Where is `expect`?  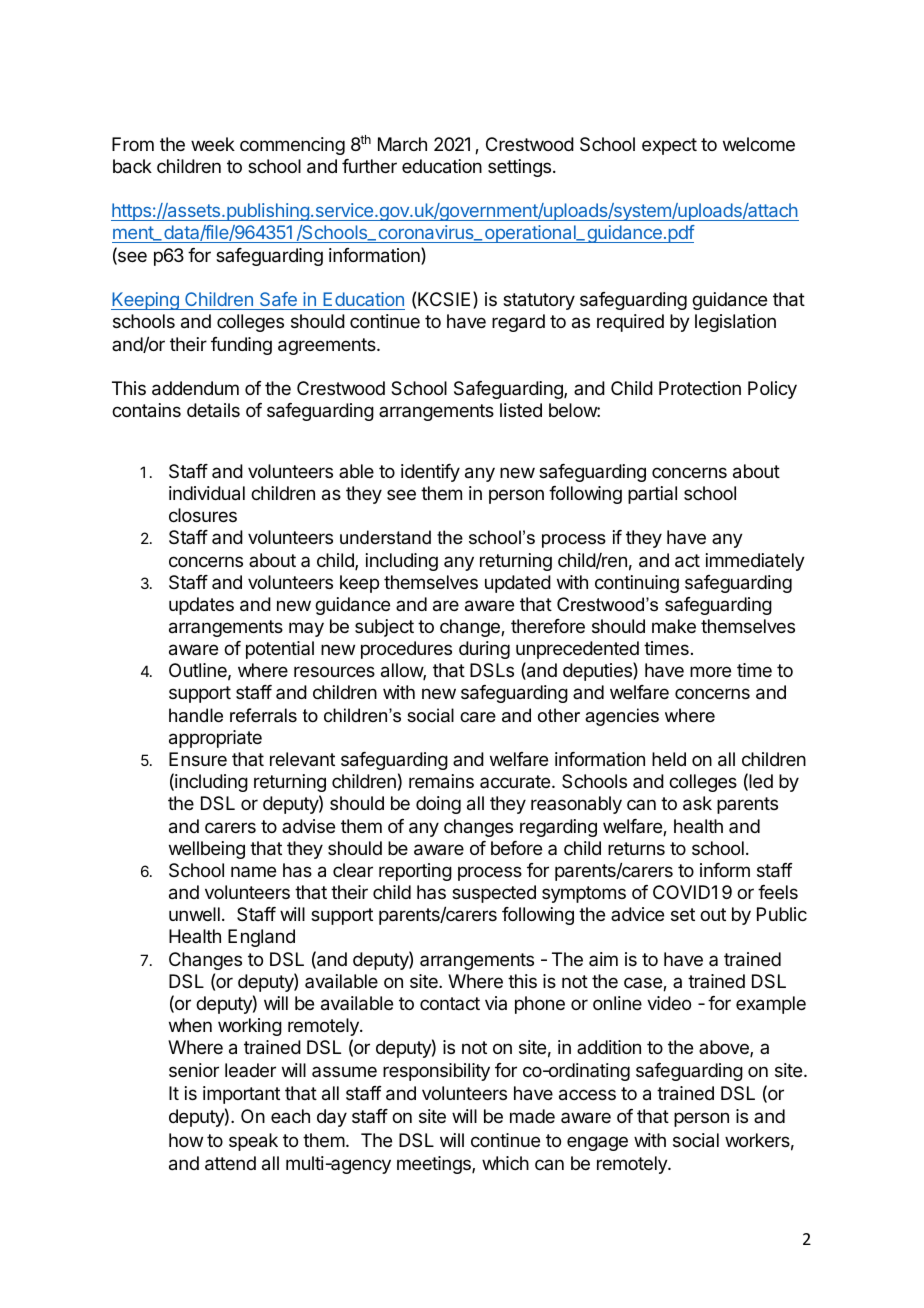 expect is located at coordinates (669, 146).
